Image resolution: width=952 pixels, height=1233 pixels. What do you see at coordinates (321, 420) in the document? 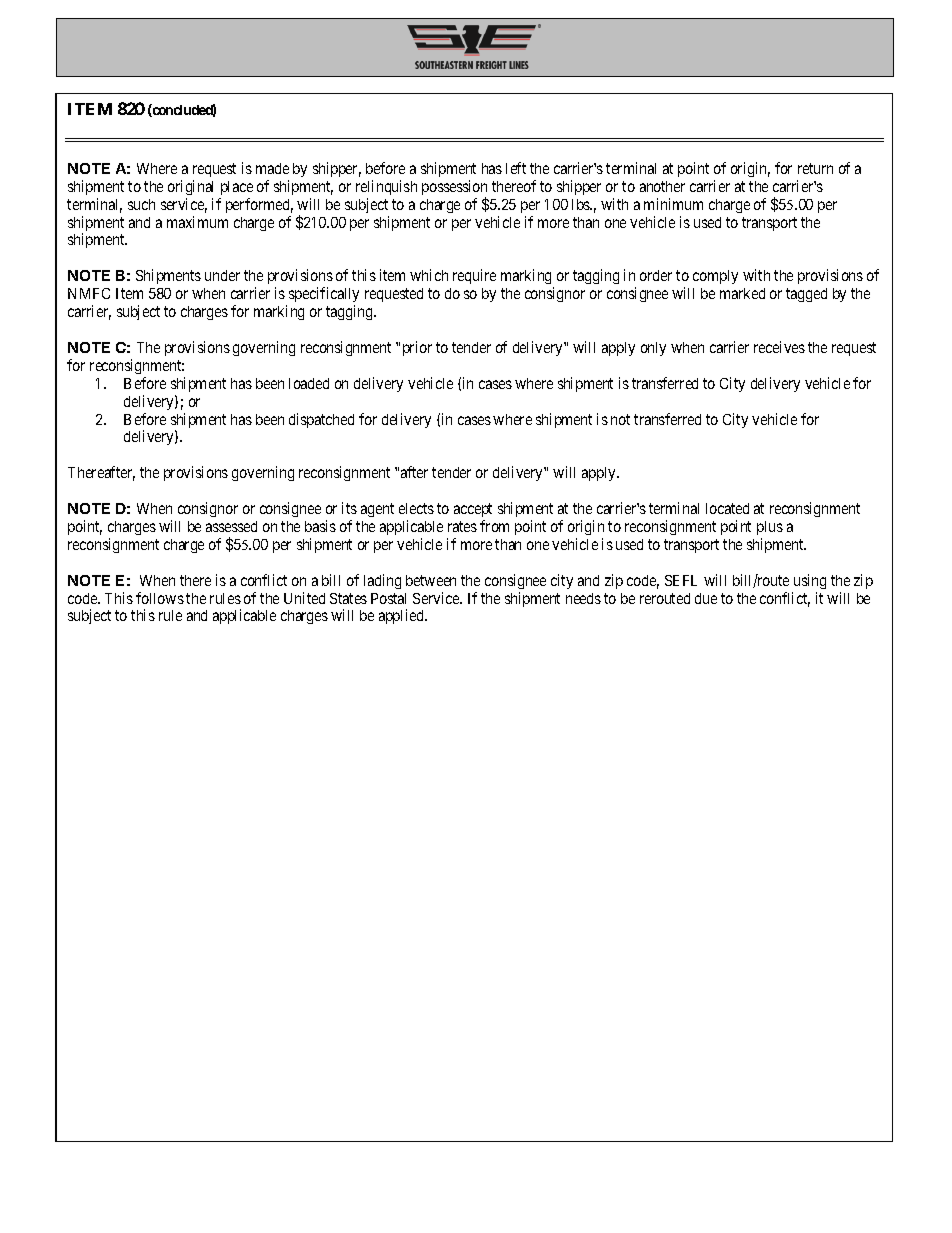
I see `dispatched` at bounding box center [321, 420].
